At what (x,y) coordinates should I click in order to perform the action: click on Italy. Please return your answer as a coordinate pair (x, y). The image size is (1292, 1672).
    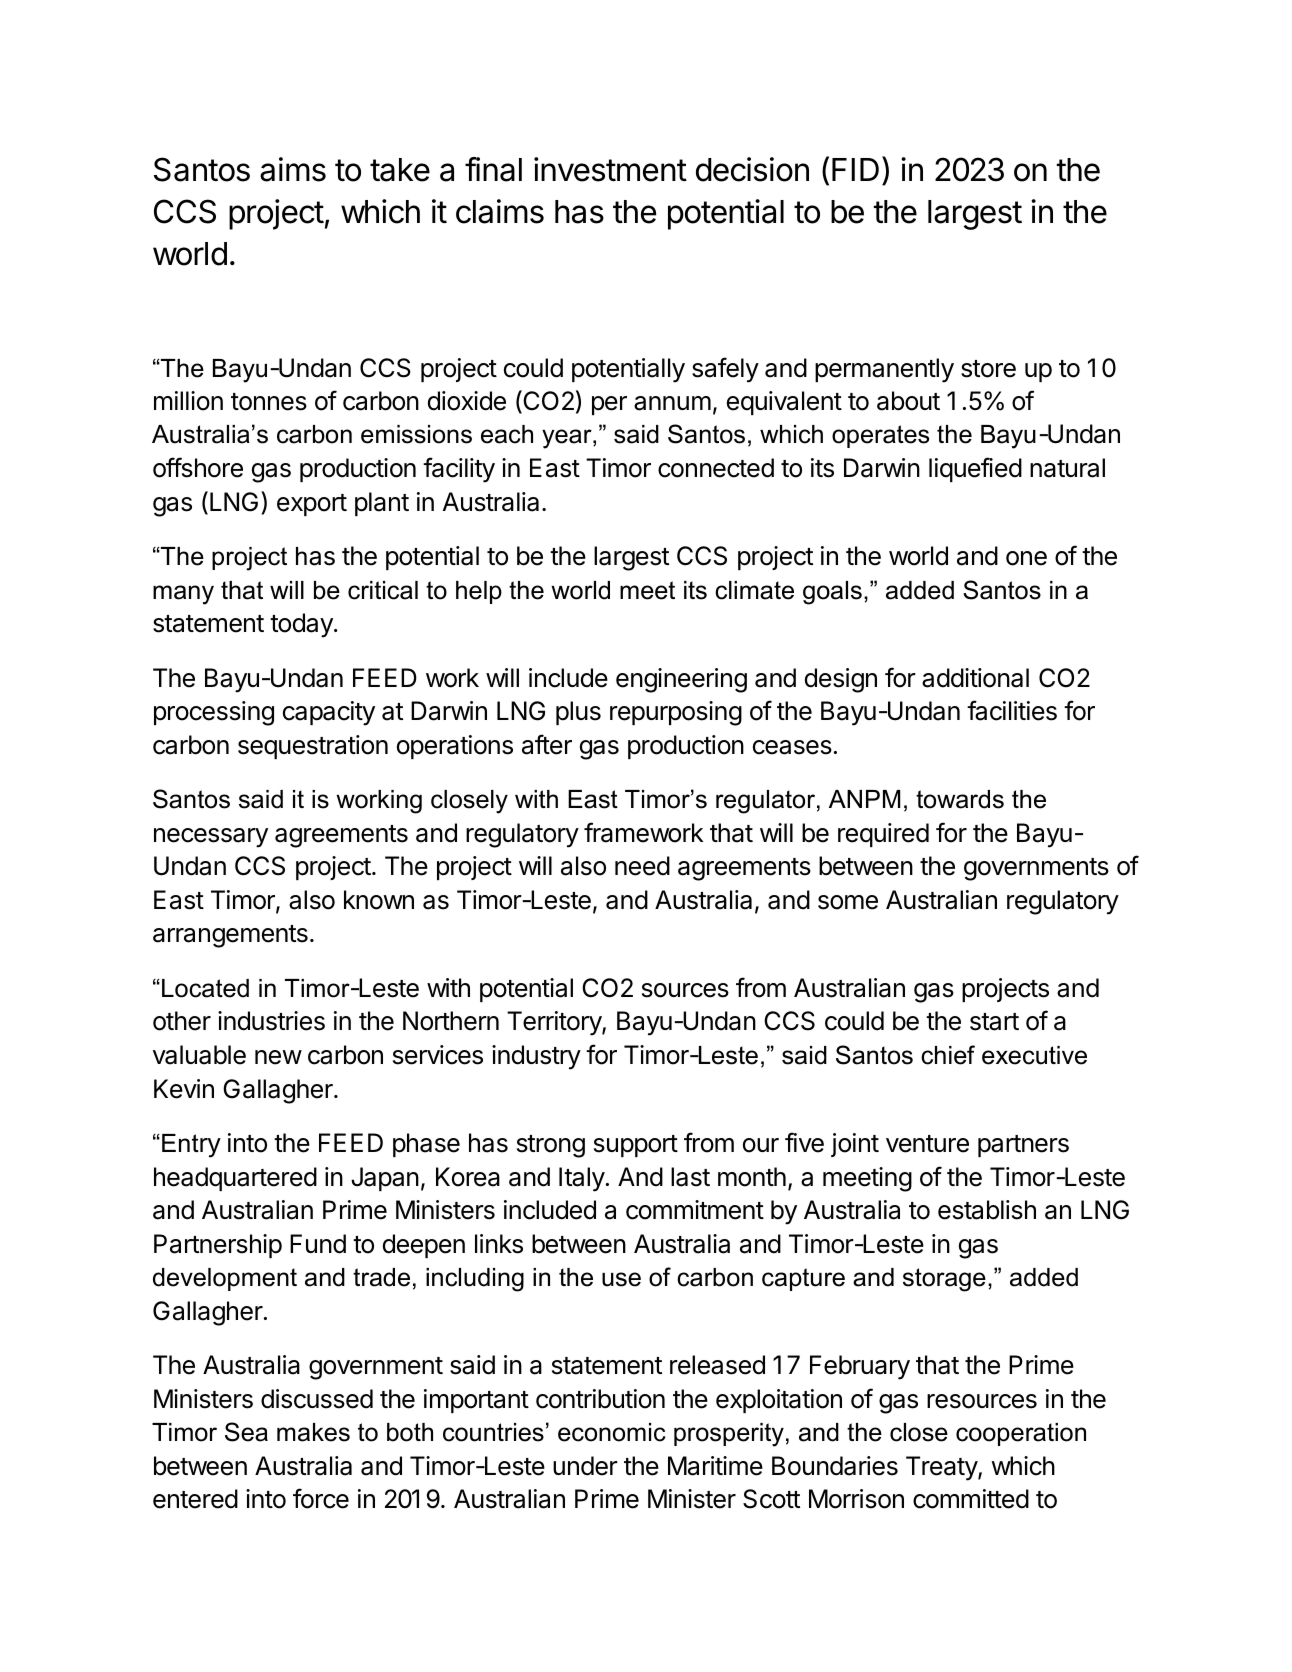
    Looking at the image, I should click on (582, 1179).
